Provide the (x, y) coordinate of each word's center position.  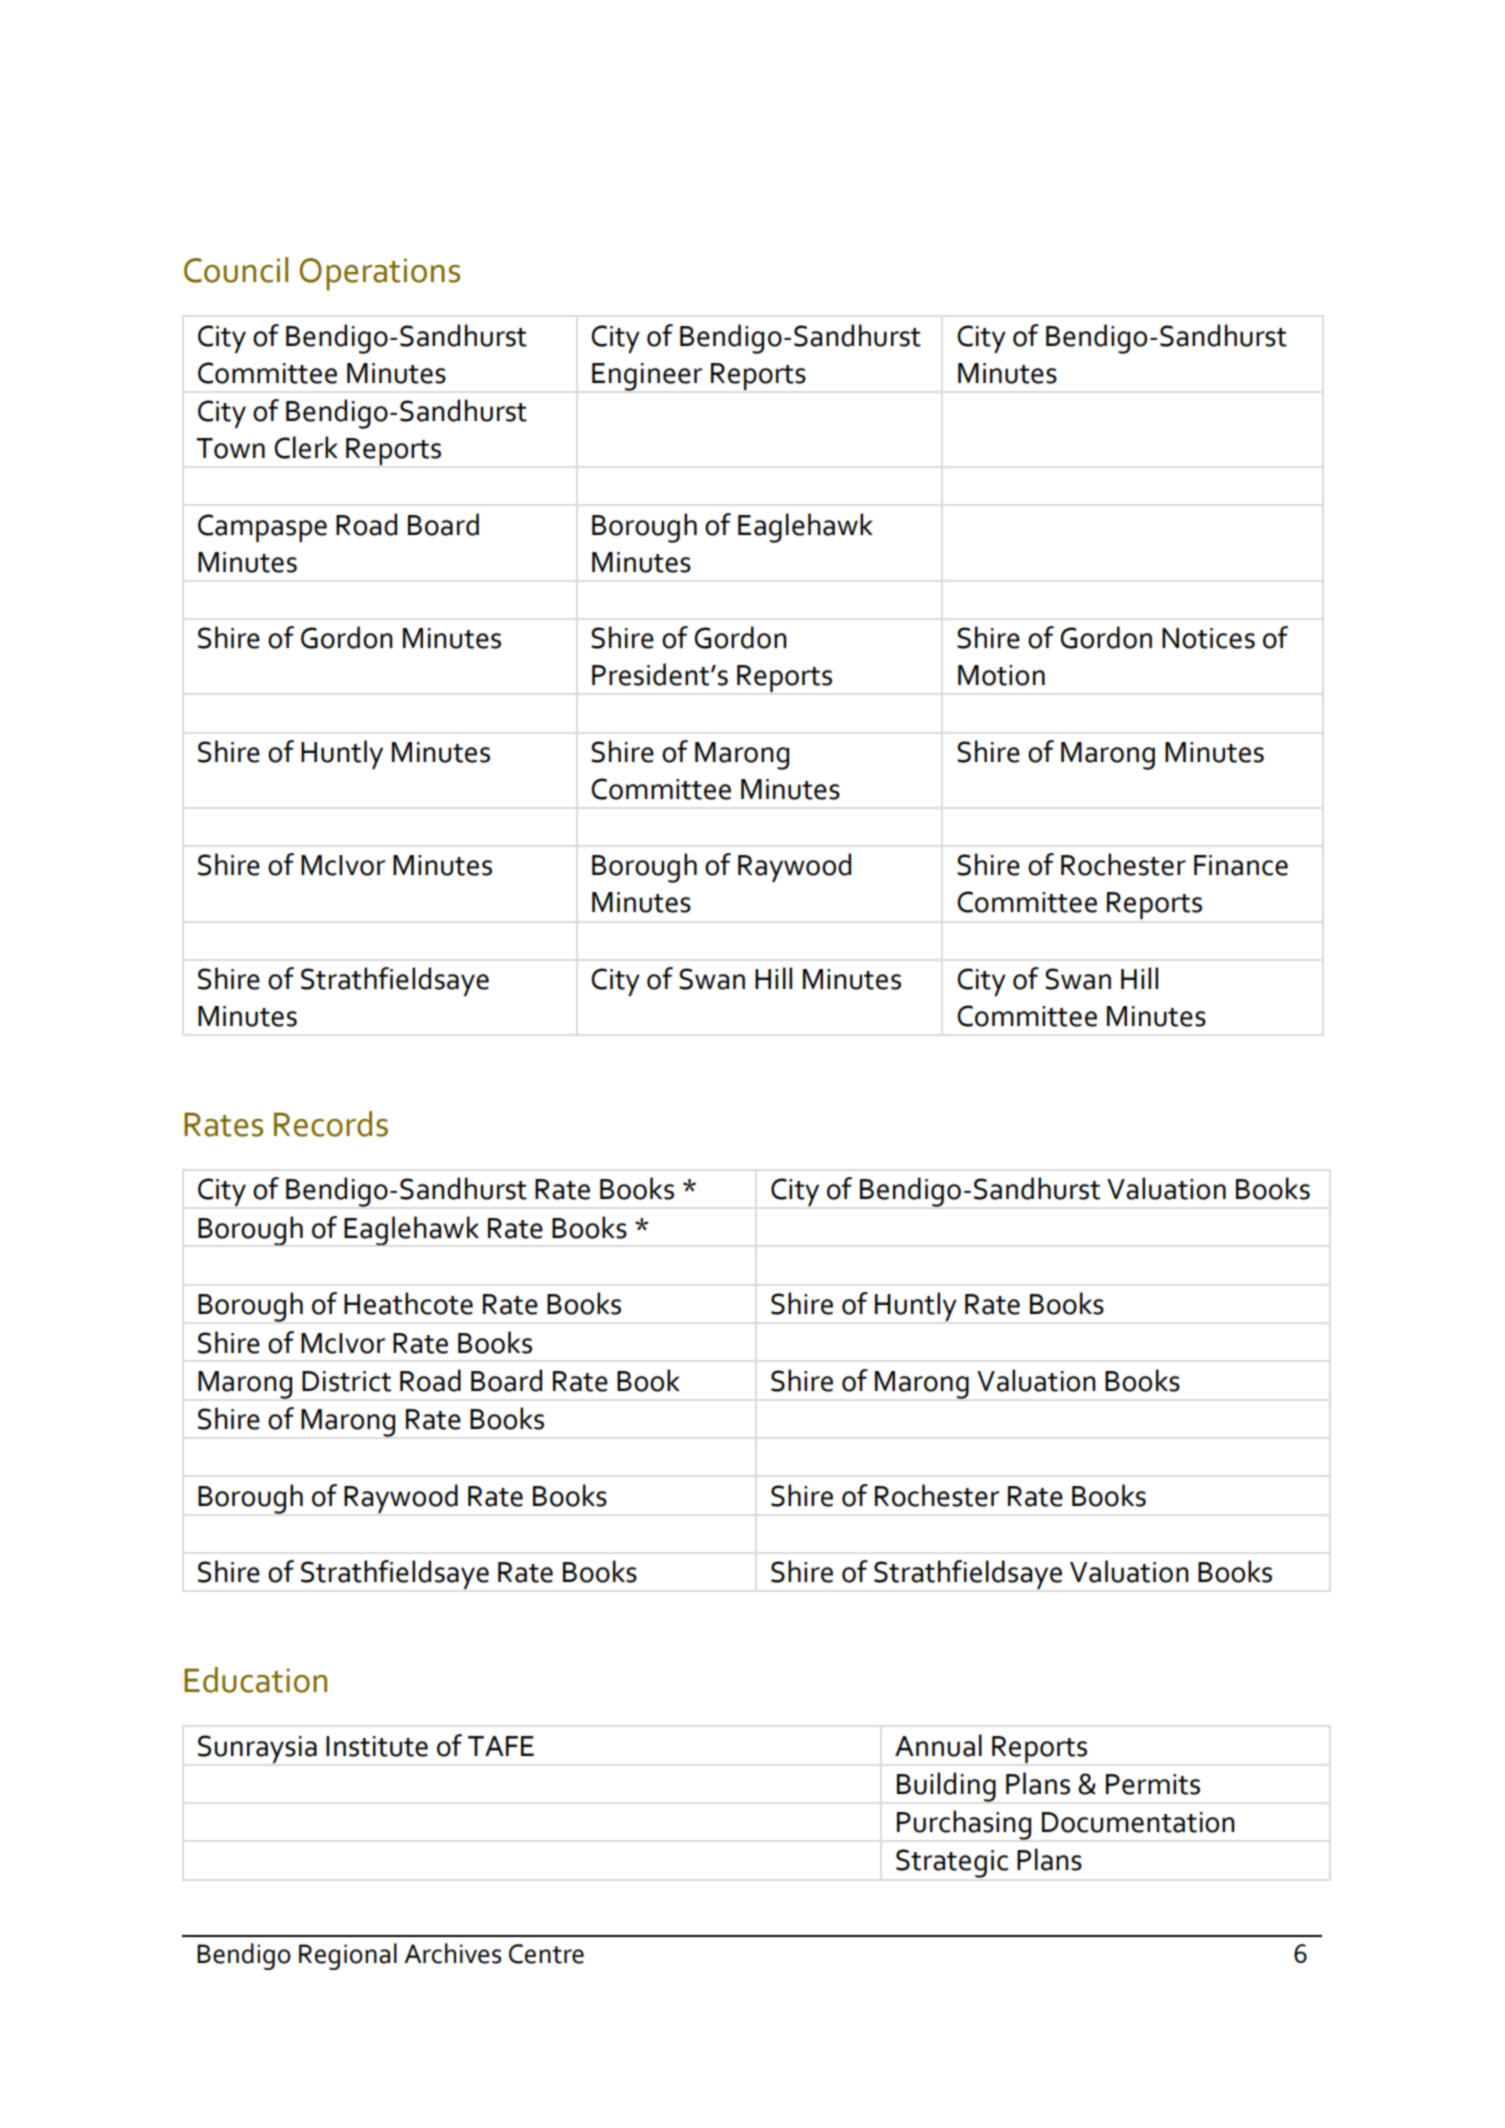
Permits (1153, 1784)
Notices (1208, 638)
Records (331, 1124)
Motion (1001, 675)
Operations (379, 274)
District (346, 1381)
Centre (546, 1954)
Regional (348, 1956)
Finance (1241, 865)
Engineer (647, 377)
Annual (938, 1745)
